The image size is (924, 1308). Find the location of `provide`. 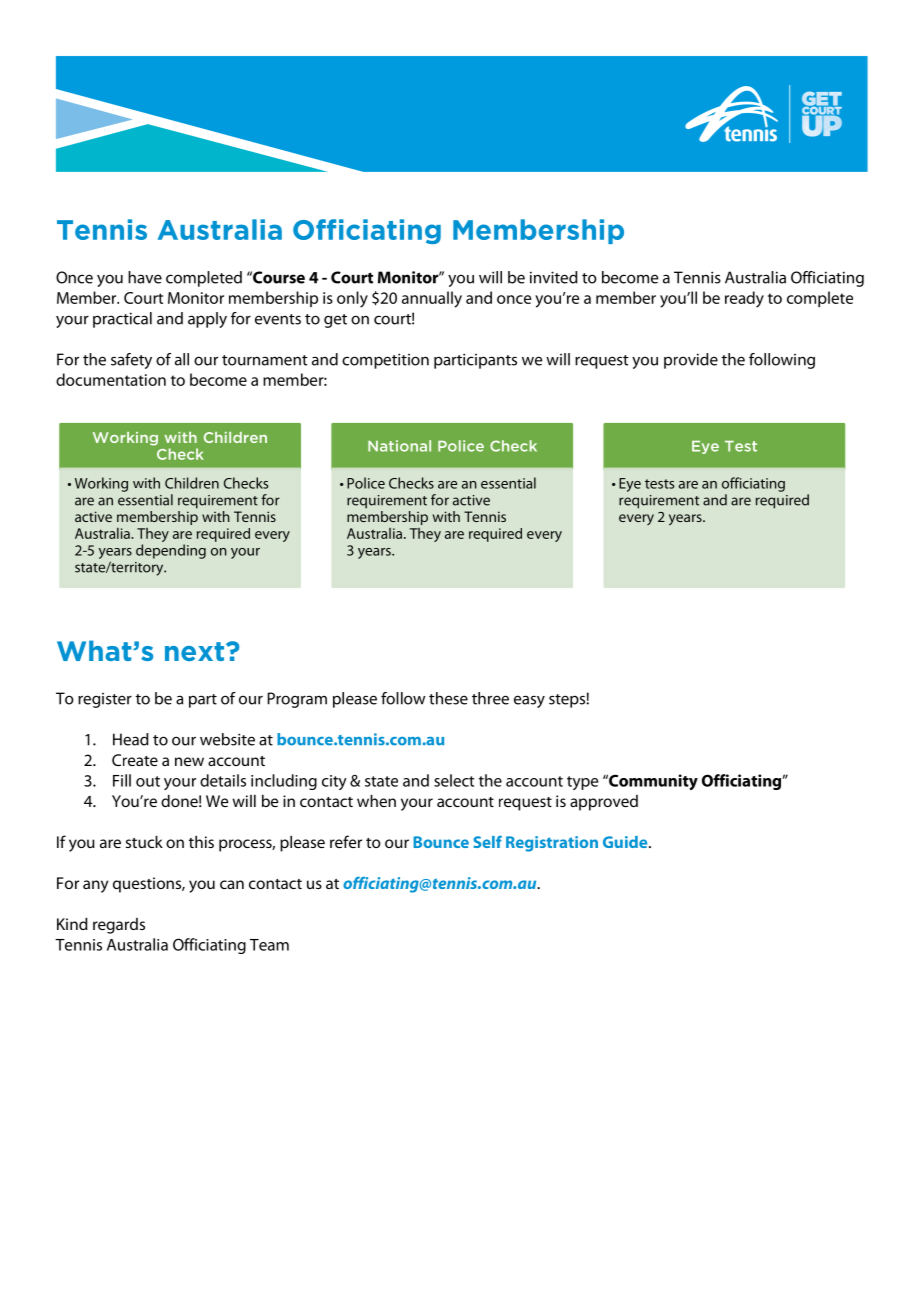

provide is located at coordinates (691, 361).
